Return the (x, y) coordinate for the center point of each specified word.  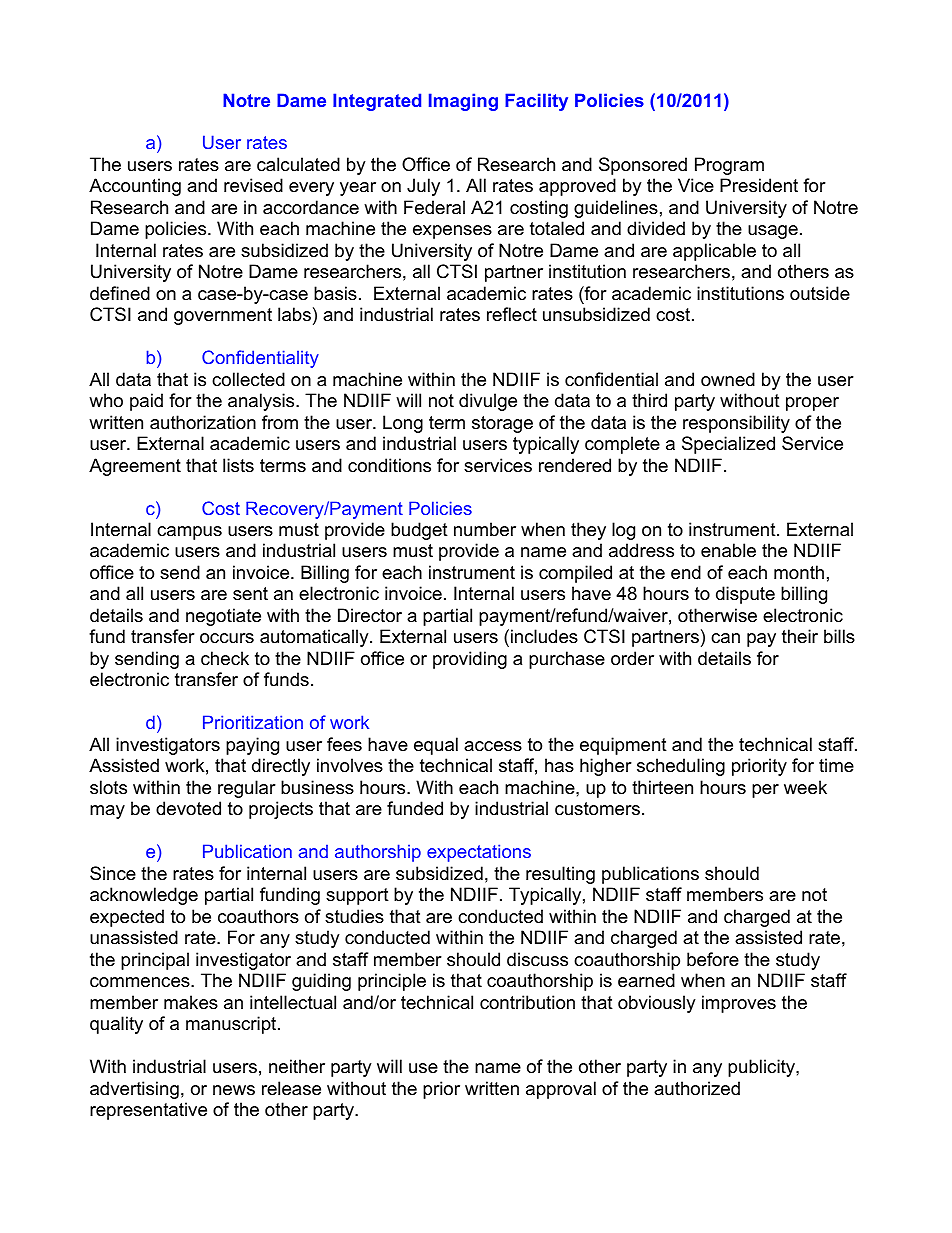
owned (728, 379)
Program (729, 166)
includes (544, 636)
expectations (479, 853)
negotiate (223, 617)
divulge (488, 402)
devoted (188, 808)
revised (253, 185)
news (234, 1090)
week (805, 787)
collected (248, 379)
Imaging (463, 102)
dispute (745, 595)
